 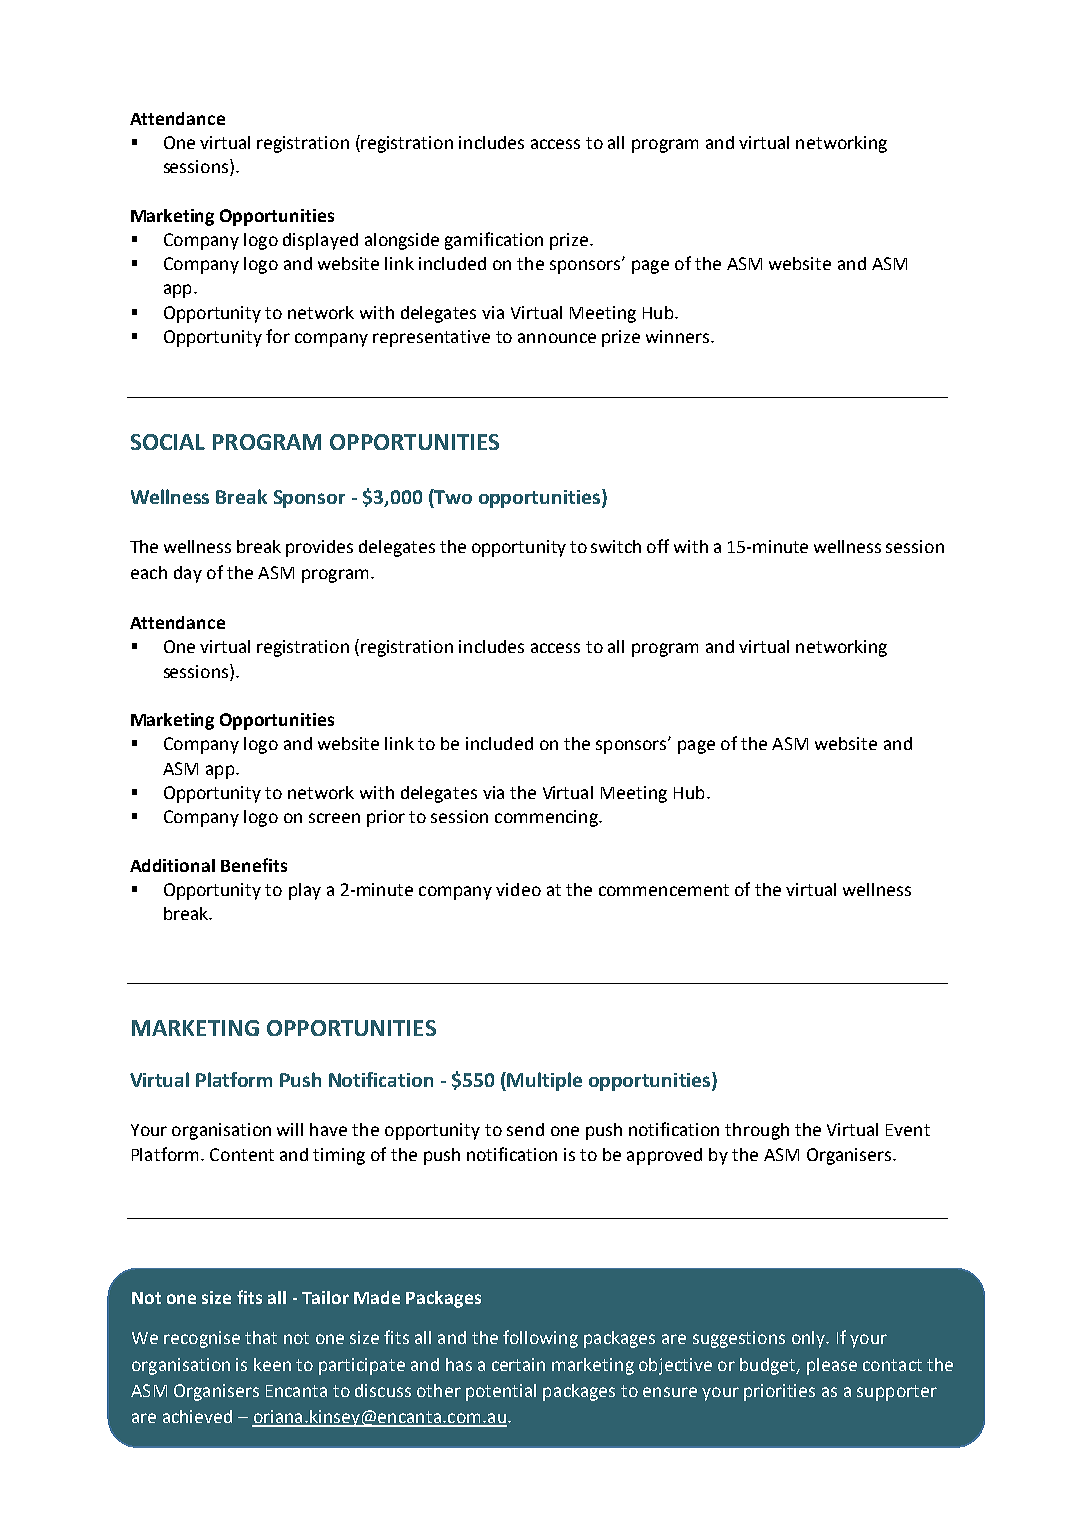 I want to click on Additional, so click(x=172, y=865).
